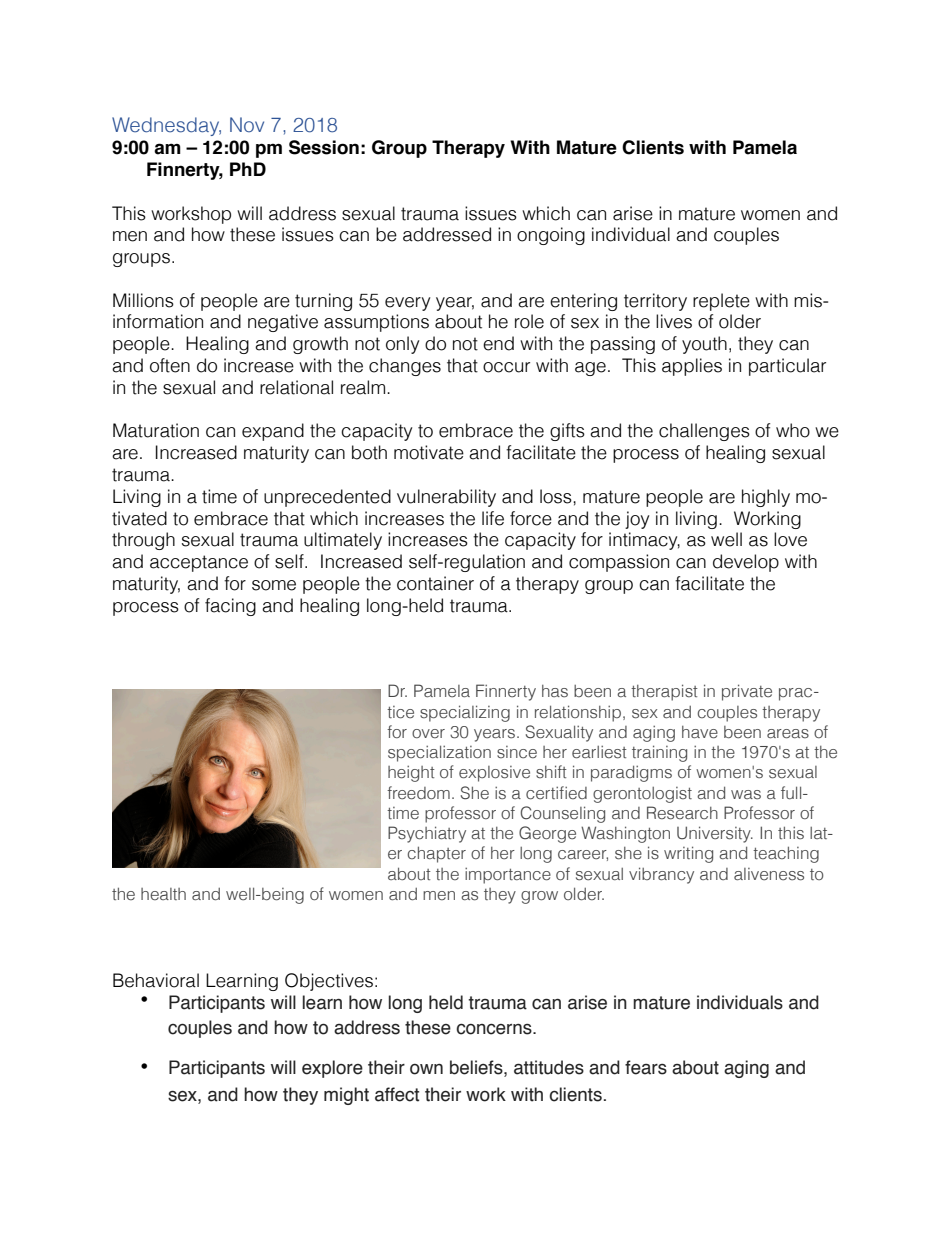 The image size is (952, 1233). I want to click on develop, so click(746, 563).
